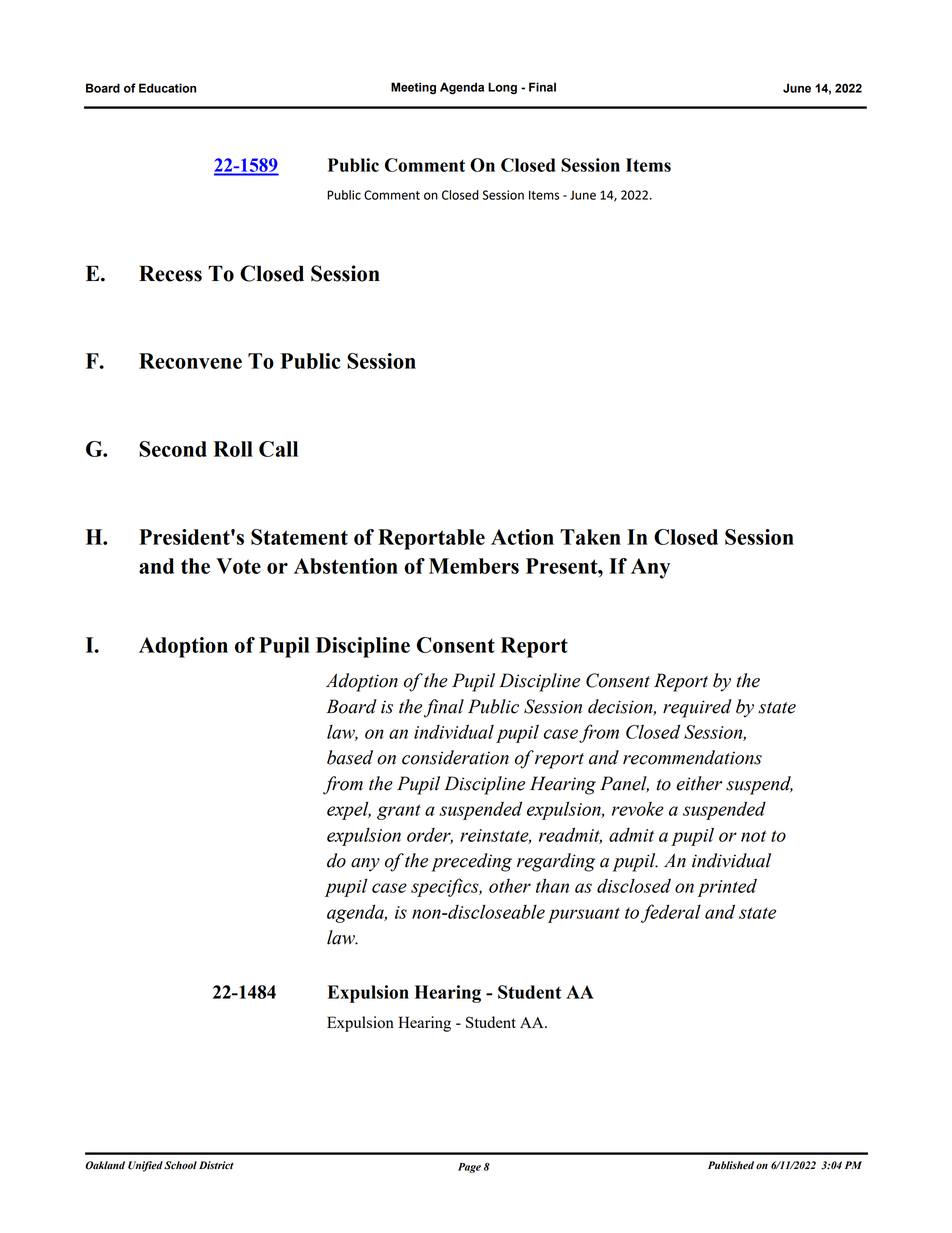 The width and height of the image is (952, 1233). What do you see at coordinates (180, 1165) in the image?
I see `School` at bounding box center [180, 1165].
